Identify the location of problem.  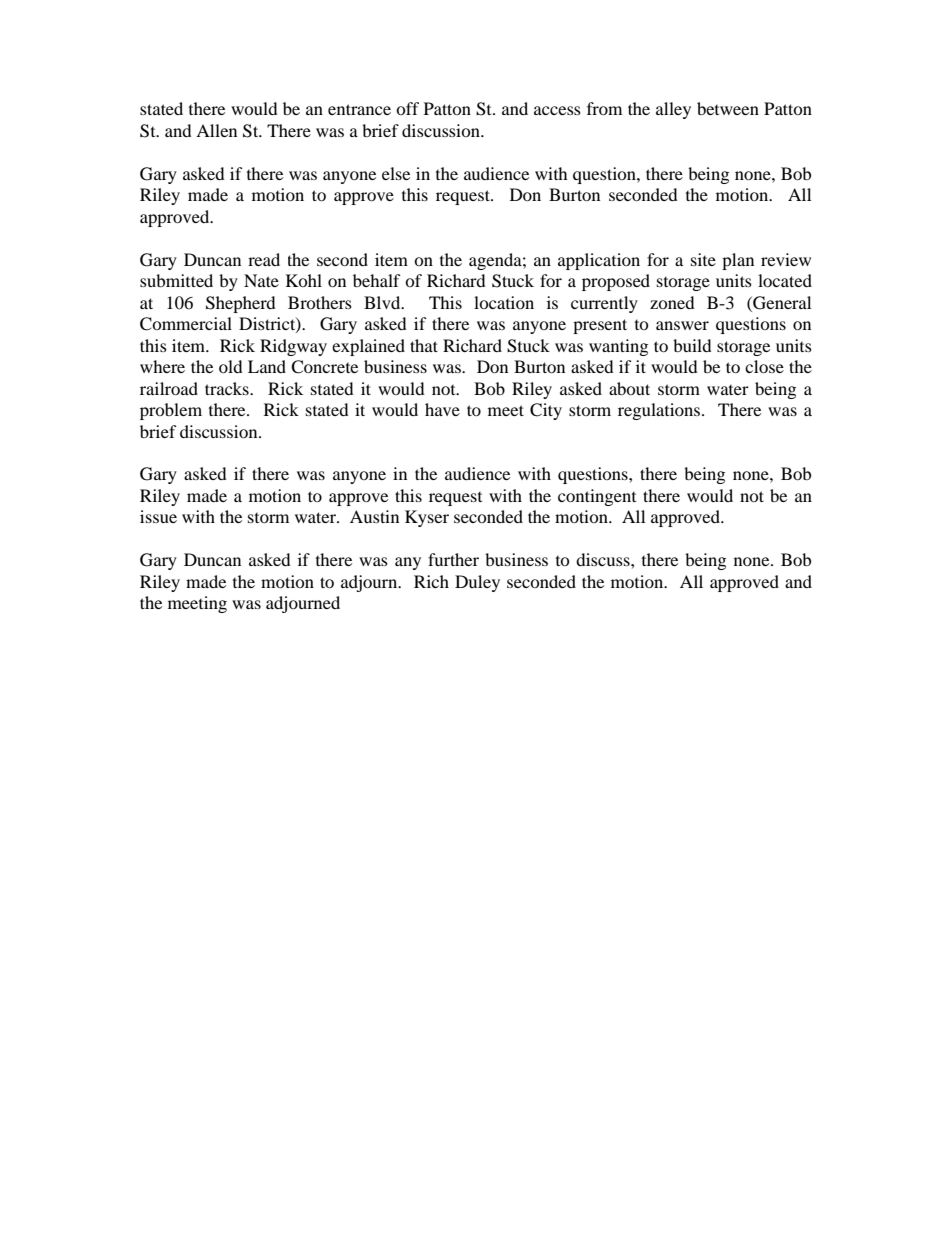
(171, 411).
